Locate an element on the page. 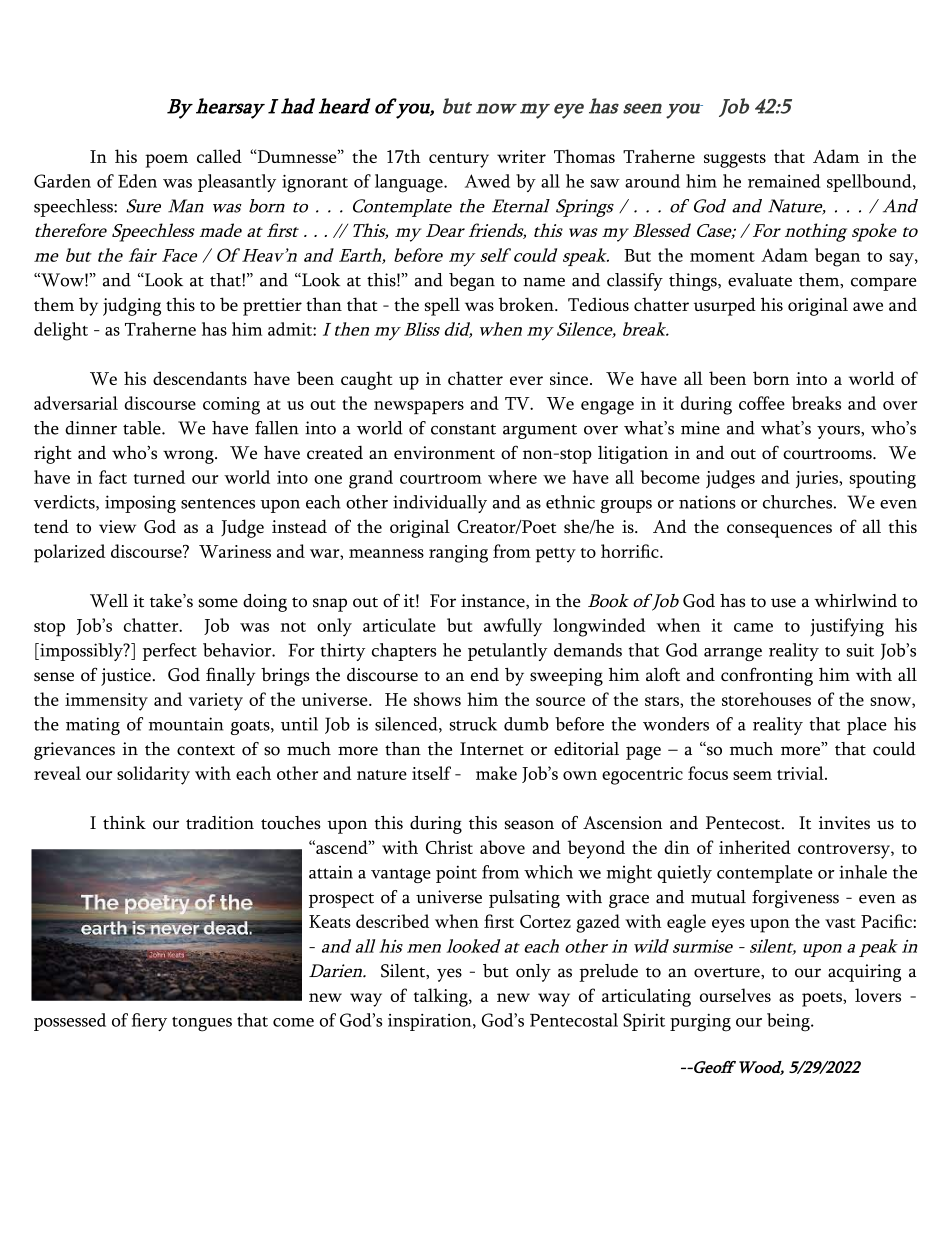 Image resolution: width=952 pixels, height=1233 pixels. inherited is located at coordinates (755, 847).
